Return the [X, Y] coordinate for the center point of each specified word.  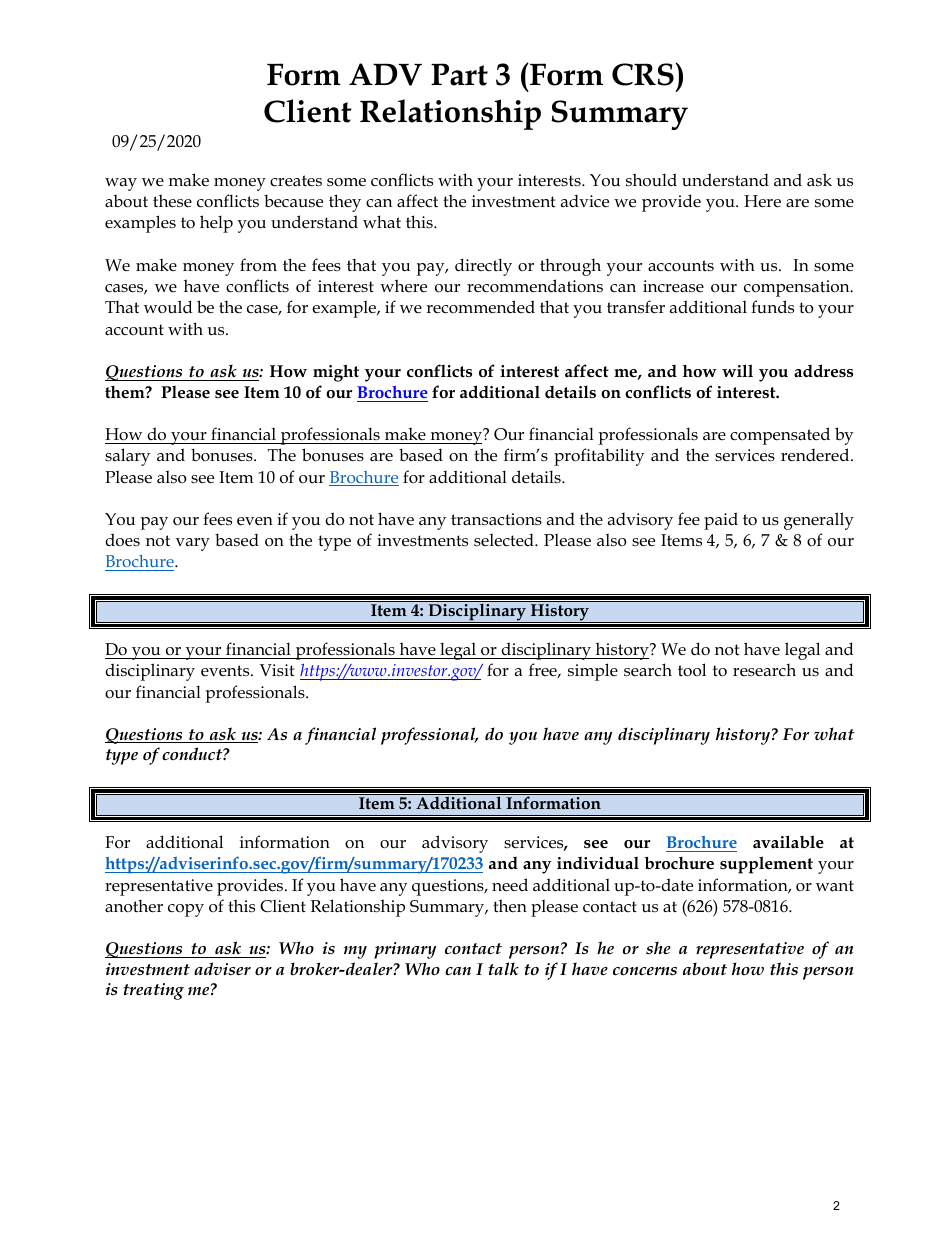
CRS [644, 74]
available [788, 841]
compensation [798, 288]
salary [127, 457]
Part [459, 74]
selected [505, 540]
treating [153, 991]
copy [186, 910]
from [258, 264]
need [510, 884]
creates [296, 181]
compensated [780, 436]
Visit [277, 670]
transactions [496, 519]
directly [483, 267]
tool [692, 670]
